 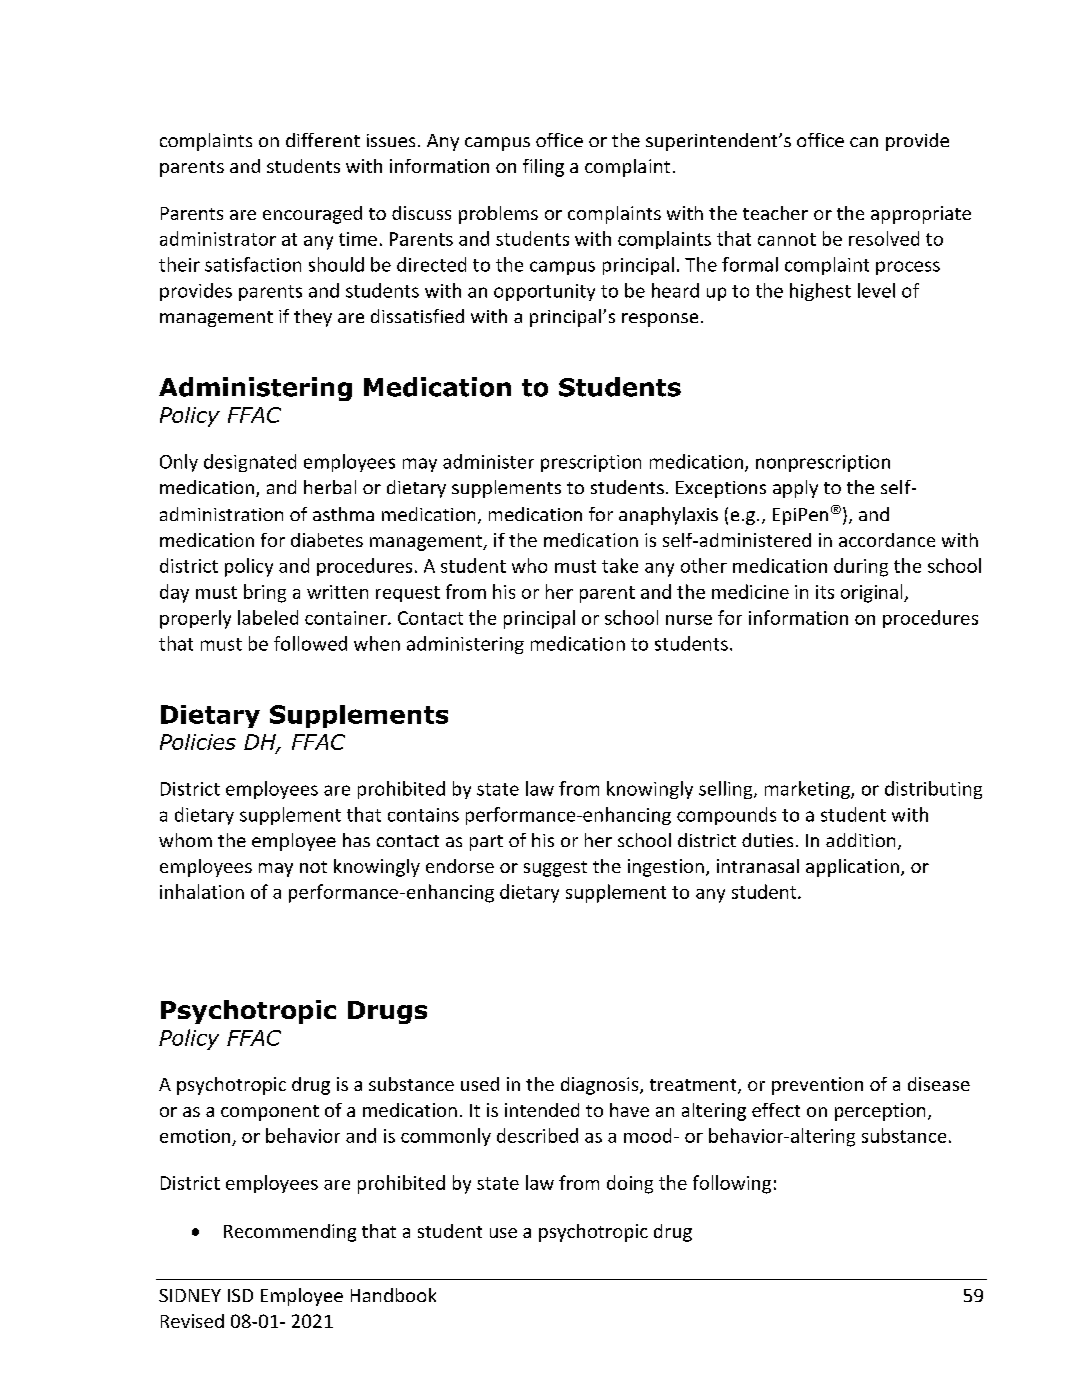 What do you see at coordinates (543, 168) in the page?
I see `filing` at bounding box center [543, 168].
